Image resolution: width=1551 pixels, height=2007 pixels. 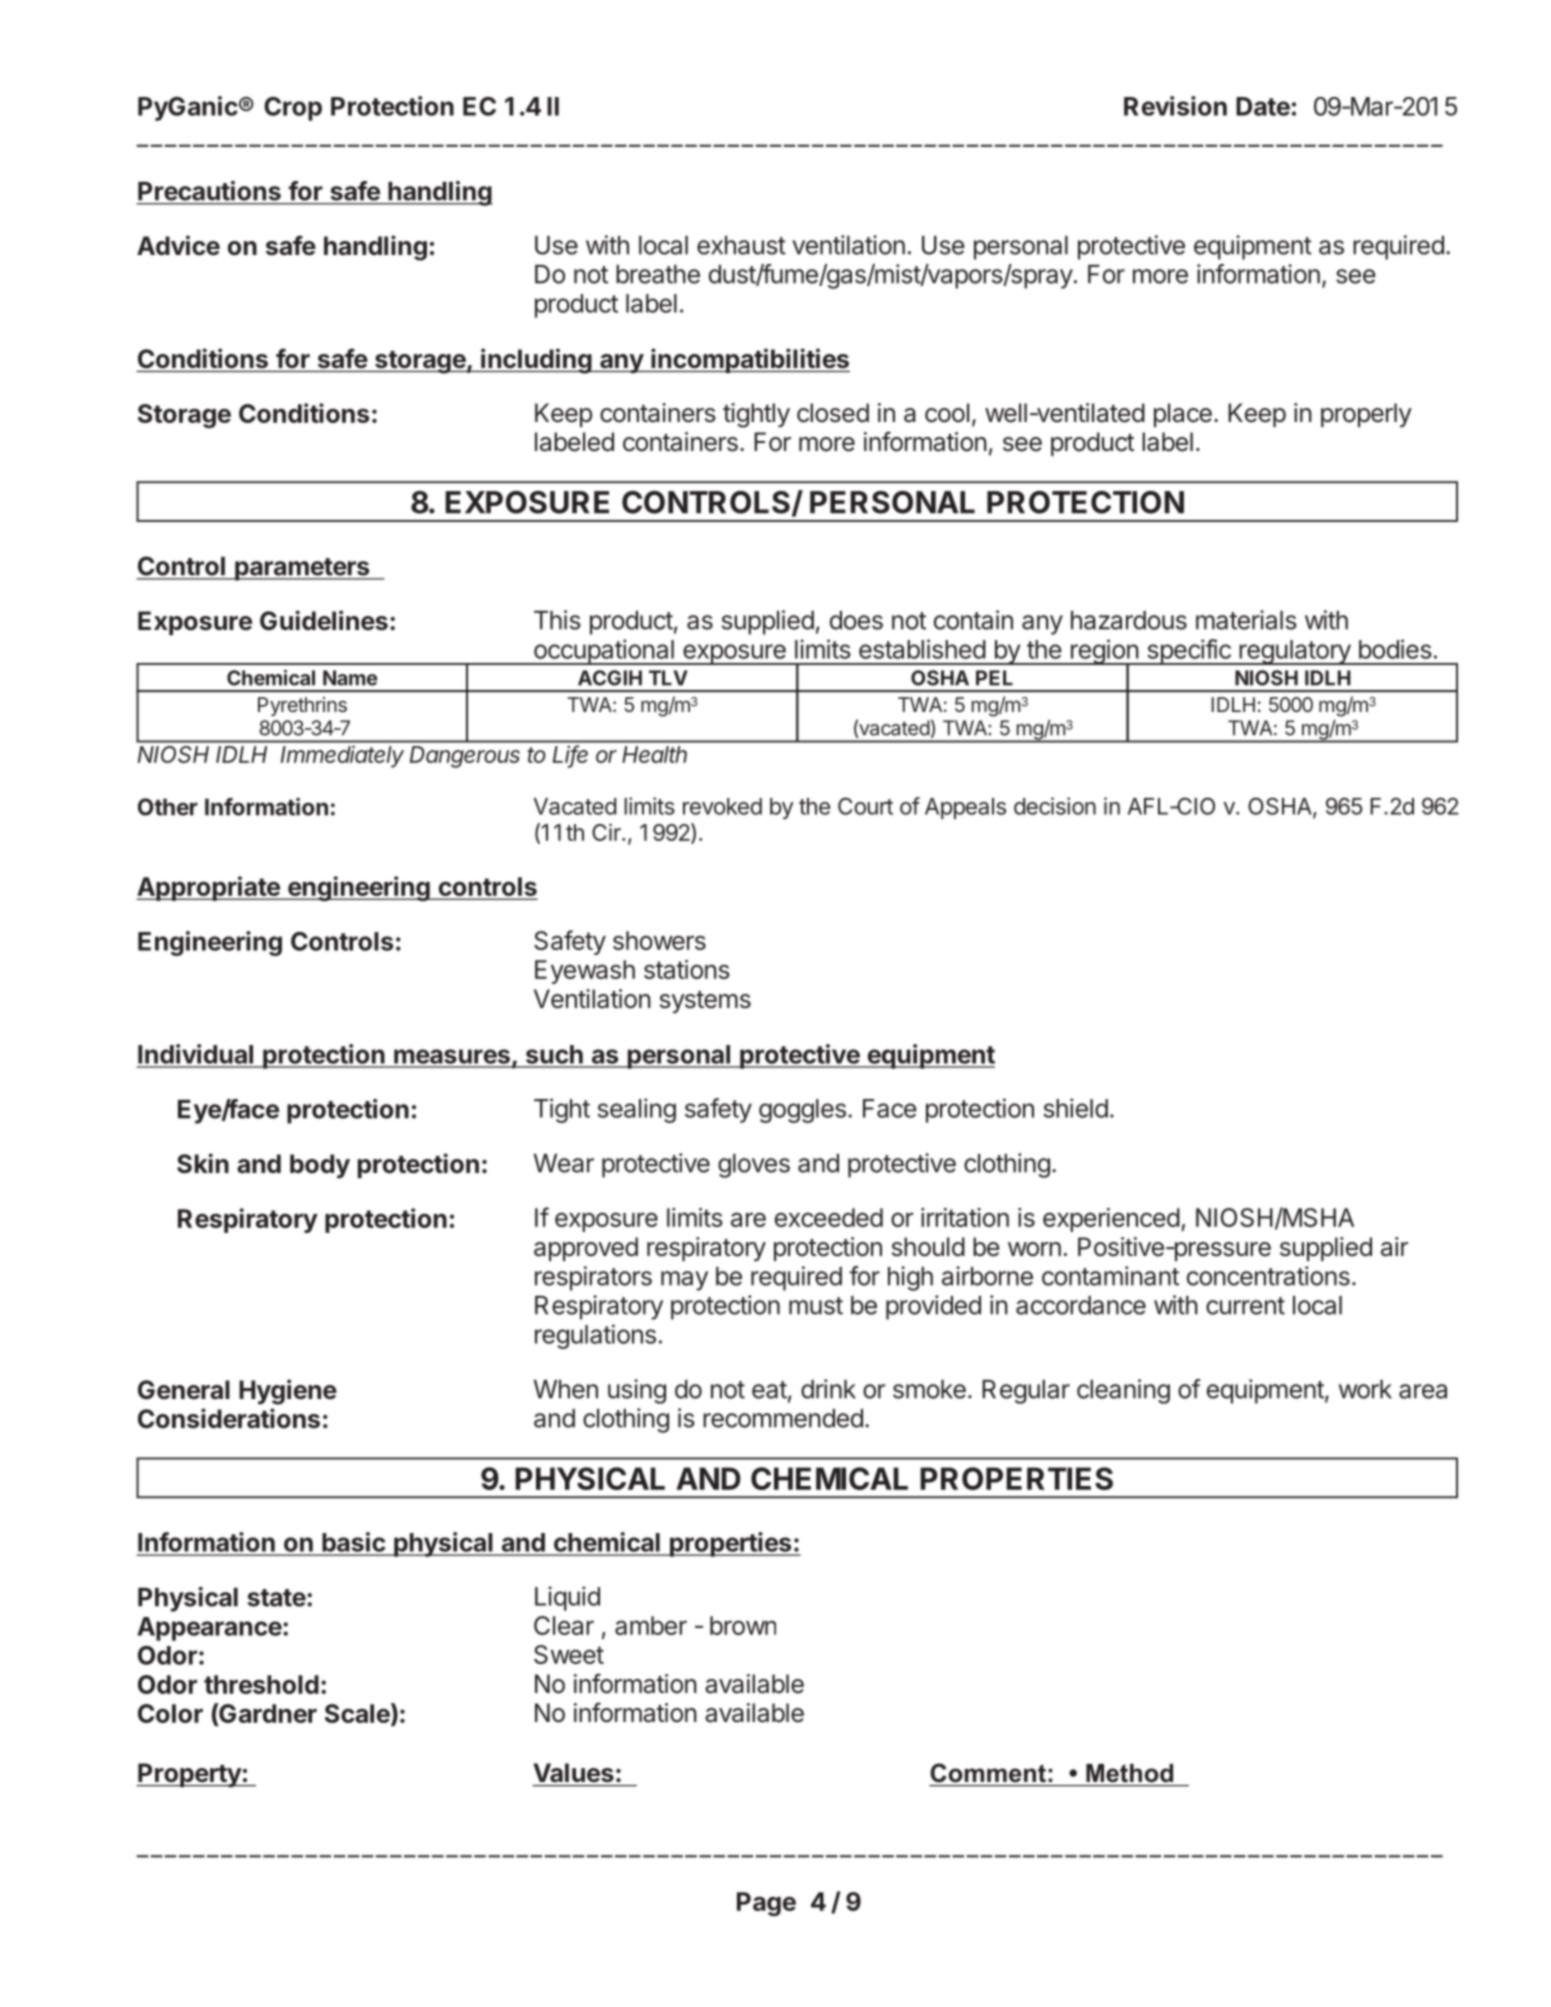 What do you see at coordinates (189, 1775) in the document?
I see `Property` at bounding box center [189, 1775].
